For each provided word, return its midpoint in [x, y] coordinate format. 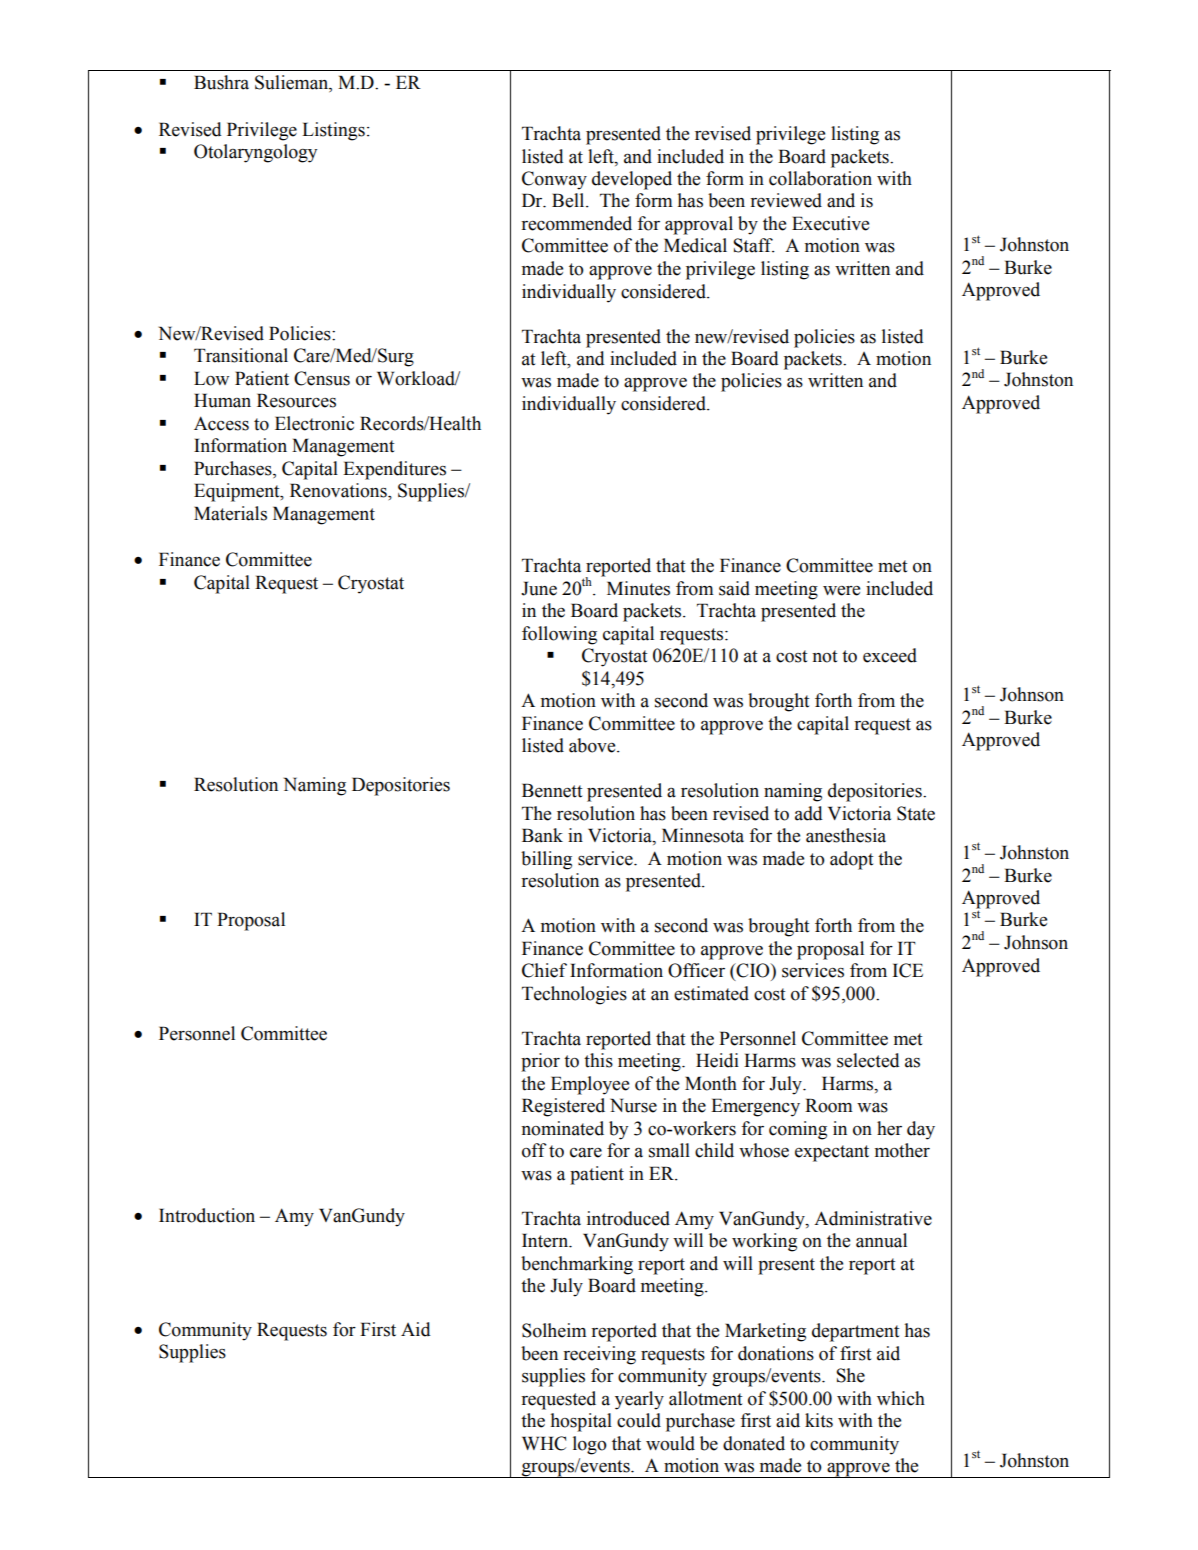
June [539, 588]
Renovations [339, 490]
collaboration [820, 178]
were [841, 591]
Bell [569, 200]
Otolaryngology [255, 153]
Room [829, 1105]
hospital [581, 1422]
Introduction [207, 1215]
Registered [563, 1107]
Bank [542, 835]
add [809, 813]
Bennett [552, 790]
